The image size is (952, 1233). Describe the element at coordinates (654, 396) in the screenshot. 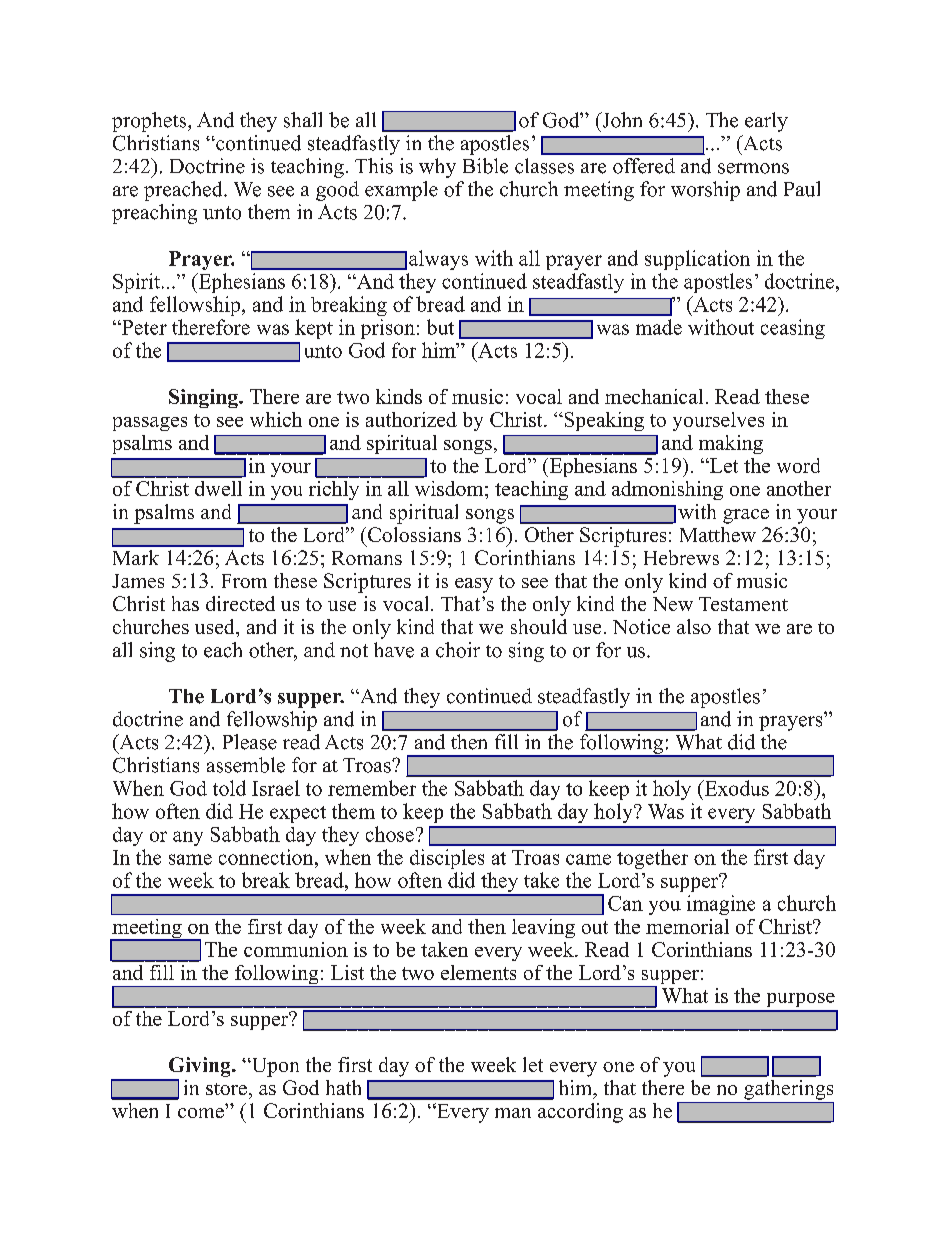

I see `mechanical` at that location.
